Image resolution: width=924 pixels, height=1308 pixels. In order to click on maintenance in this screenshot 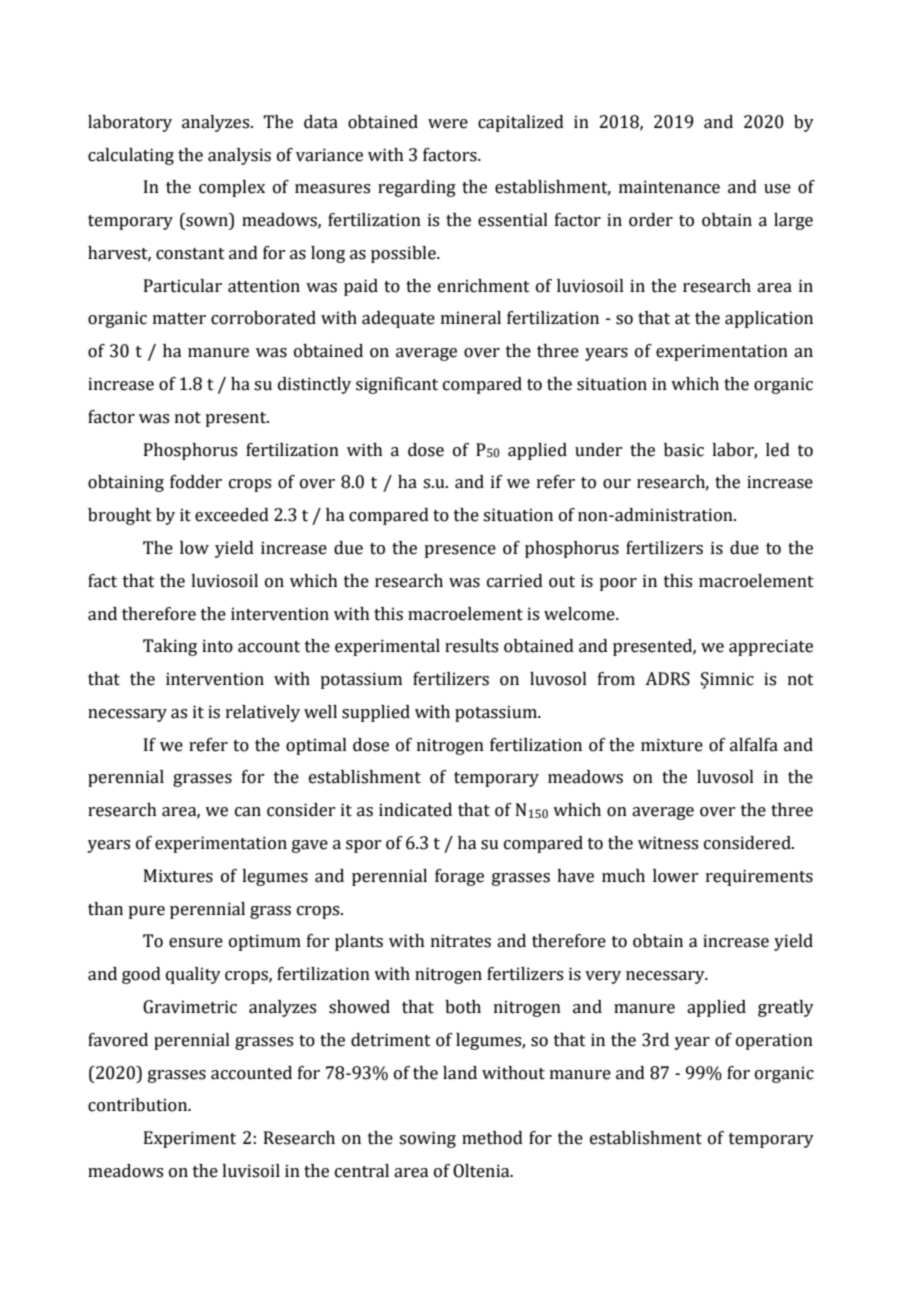, I will do `click(669, 187)`.
